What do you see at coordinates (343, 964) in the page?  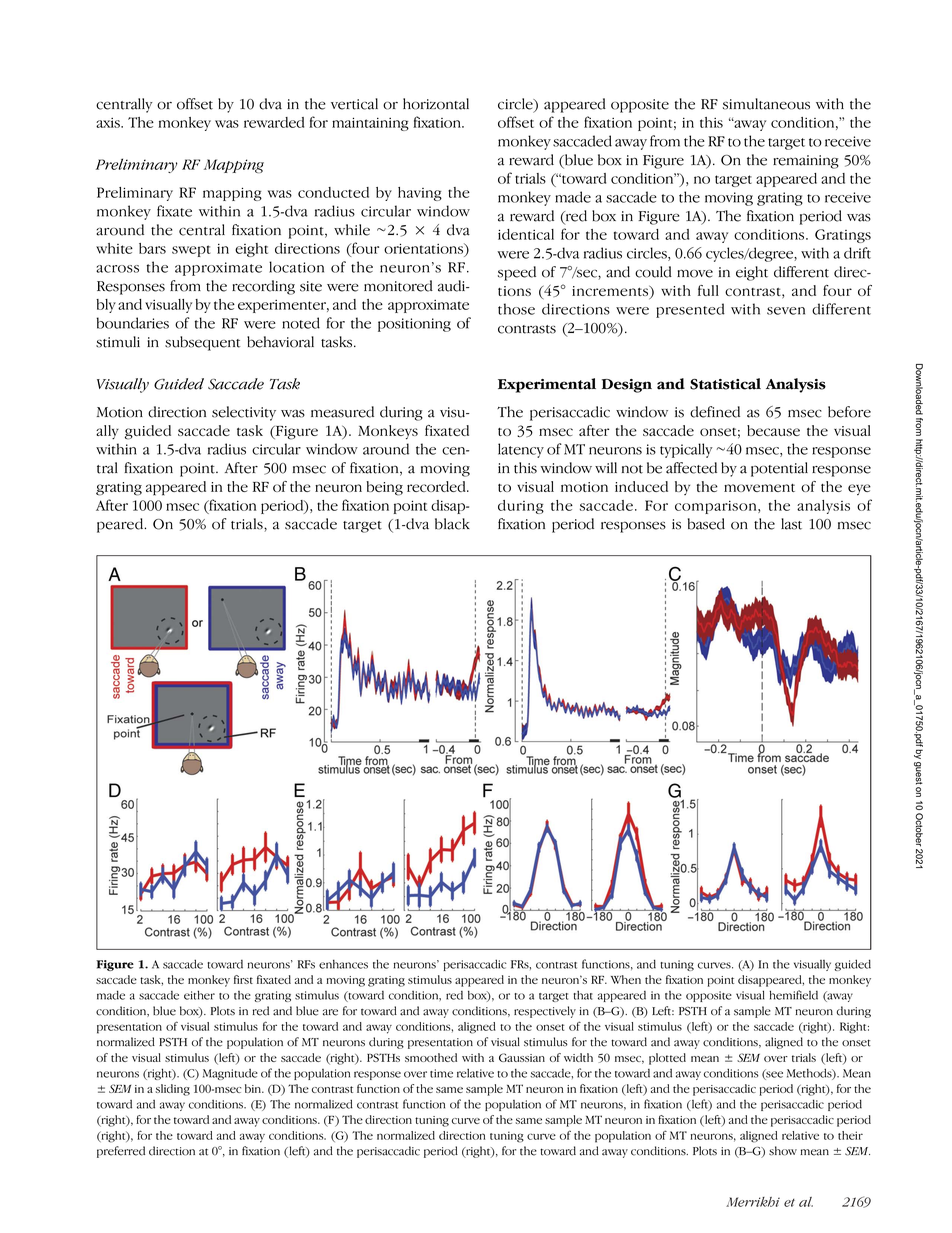 I see `enhances` at bounding box center [343, 964].
